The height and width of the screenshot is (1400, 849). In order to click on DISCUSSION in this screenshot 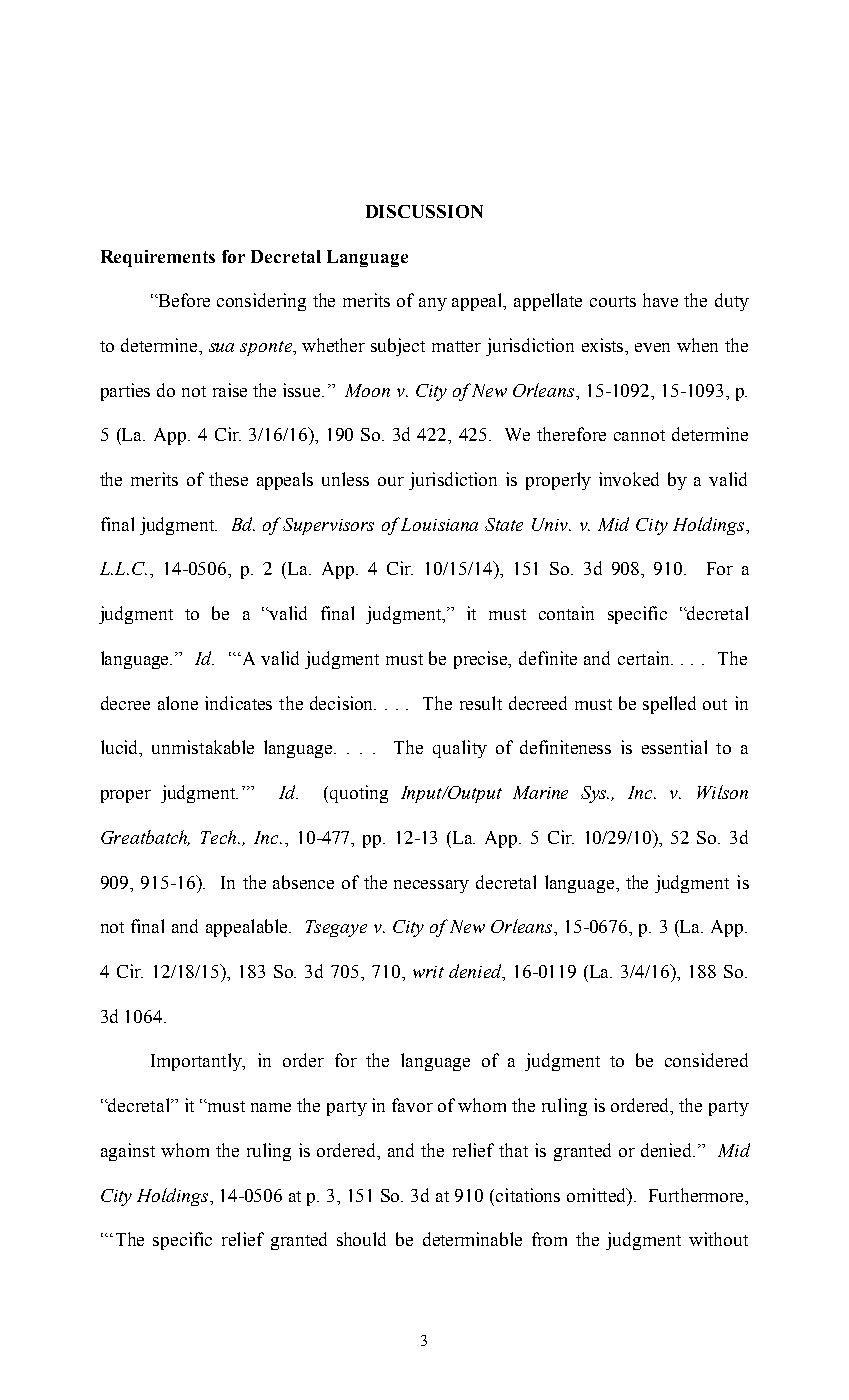, I will do `click(424, 211)`.
